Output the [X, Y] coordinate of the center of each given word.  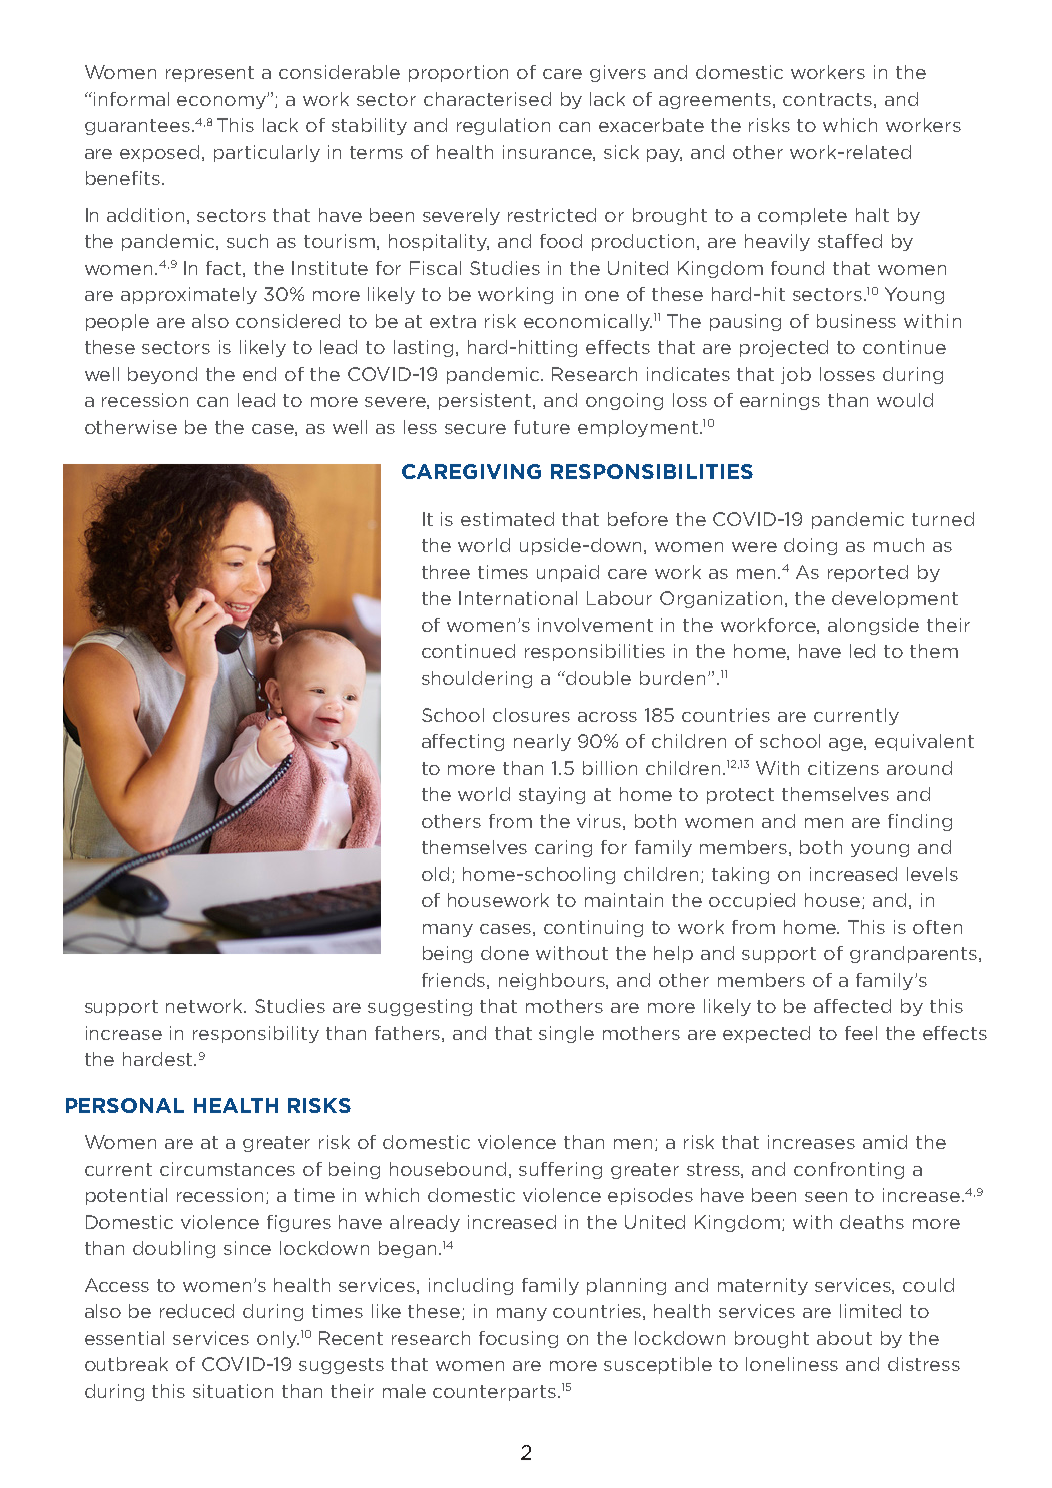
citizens [843, 768]
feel [861, 1033]
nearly [542, 742]
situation [233, 1391]
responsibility [256, 1034]
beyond [162, 375]
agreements [716, 101]
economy [222, 102]
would [905, 400]
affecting [463, 742]
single [566, 1034]
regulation [503, 126]
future [542, 427]
